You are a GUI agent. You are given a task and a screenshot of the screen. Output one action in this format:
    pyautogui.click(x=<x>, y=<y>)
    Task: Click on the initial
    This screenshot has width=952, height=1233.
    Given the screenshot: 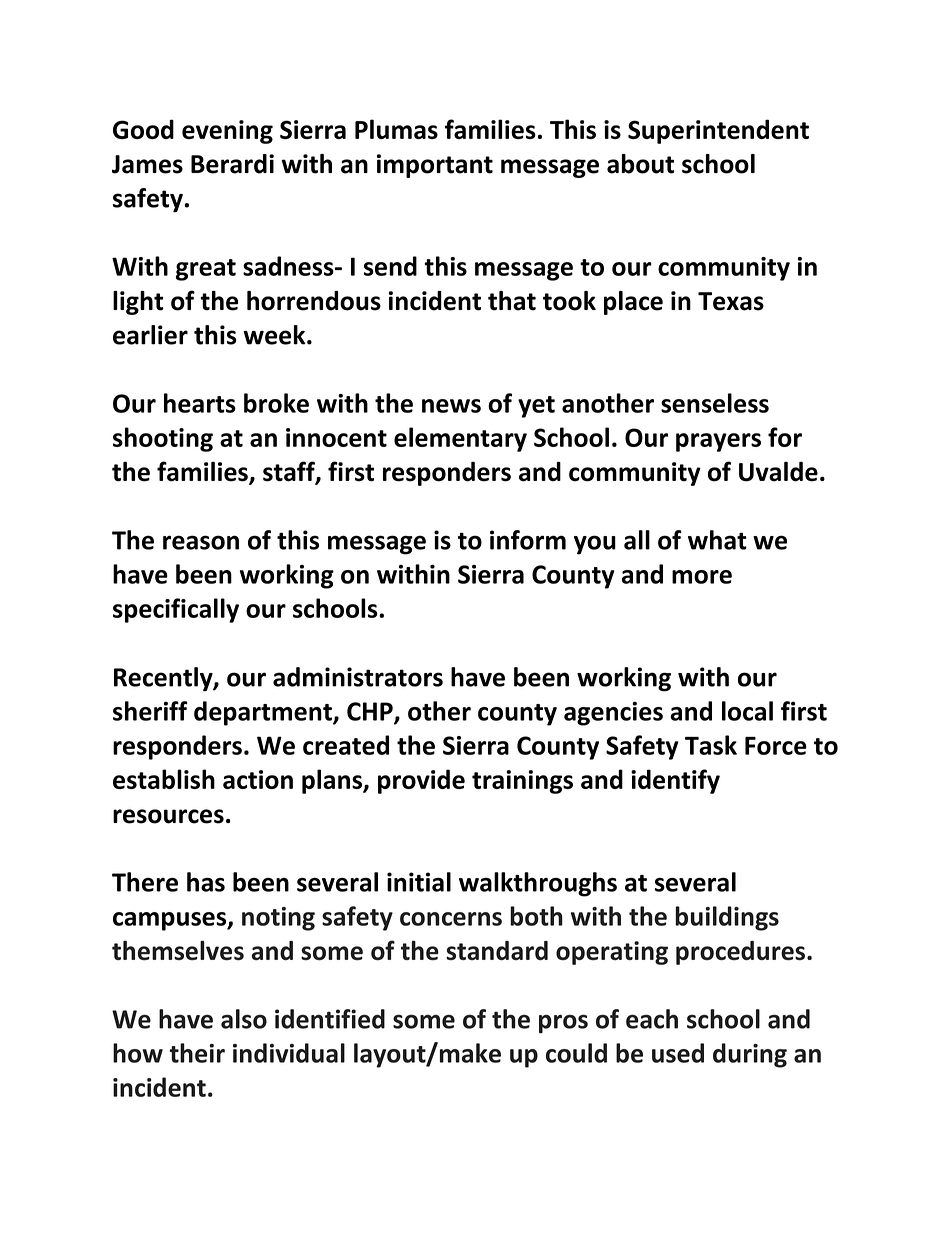 What is the action you would take?
    pyautogui.click(x=419, y=882)
